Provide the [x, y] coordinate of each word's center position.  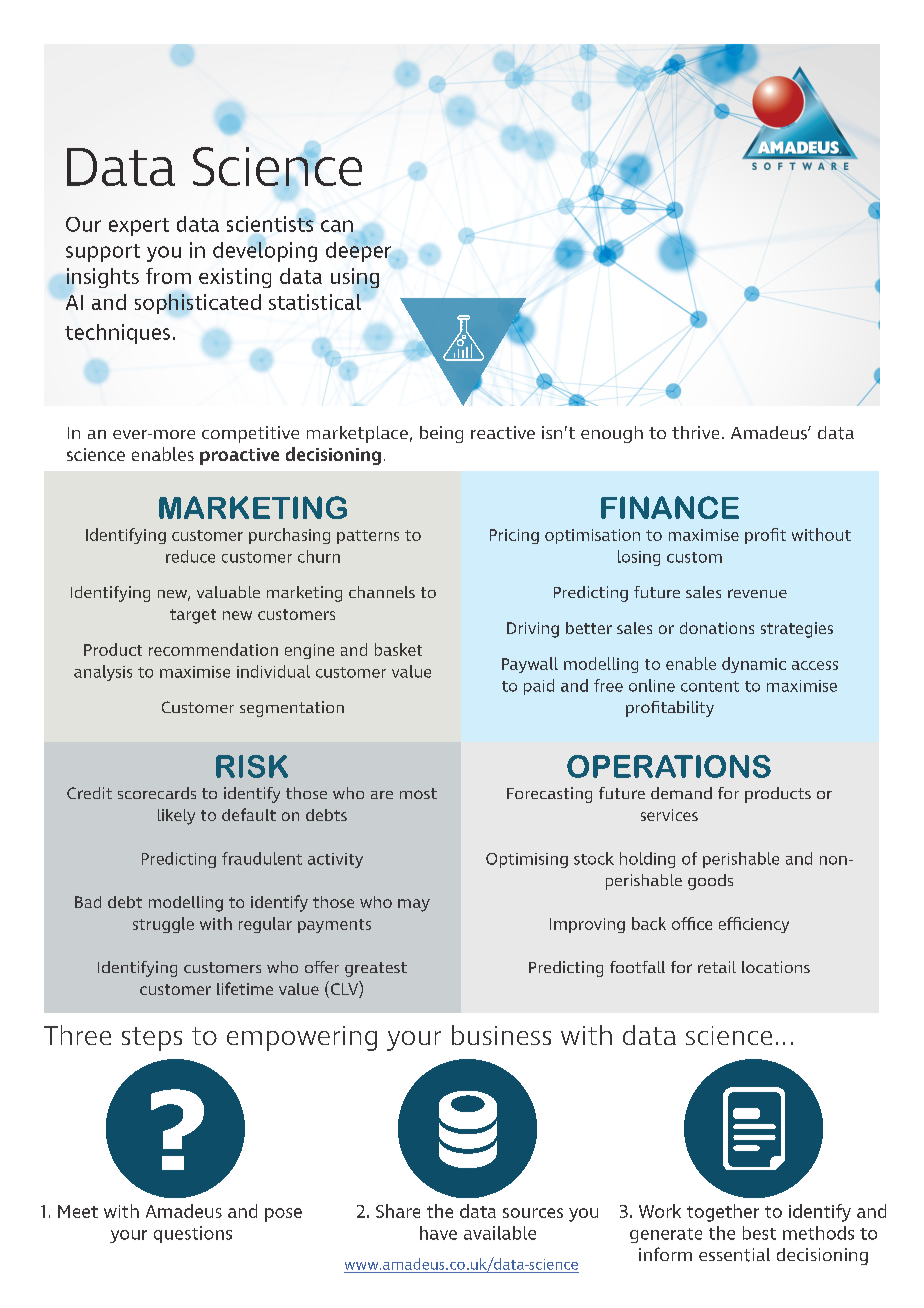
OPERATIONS [669, 766]
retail [717, 967]
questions [193, 1234]
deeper [358, 250]
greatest [376, 969]
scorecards [157, 793]
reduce [190, 556]
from [168, 276]
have [438, 1233]
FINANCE [670, 507]
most [418, 793]
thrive [695, 432]
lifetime [245, 988]
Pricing [514, 536]
